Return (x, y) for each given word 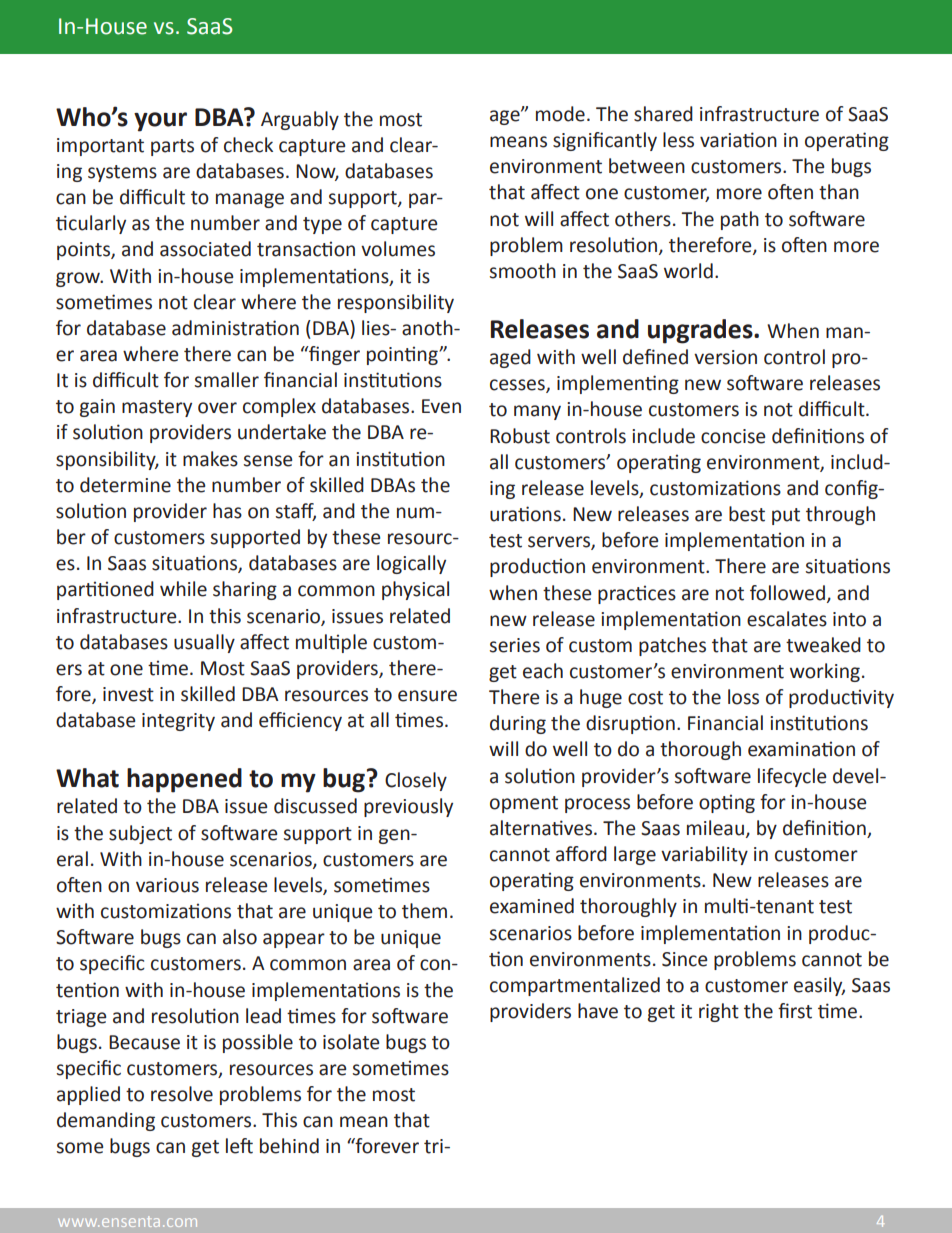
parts (172, 147)
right (719, 1012)
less (678, 140)
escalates (787, 619)
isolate (351, 1042)
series (515, 645)
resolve (182, 1094)
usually (204, 643)
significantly (605, 141)
